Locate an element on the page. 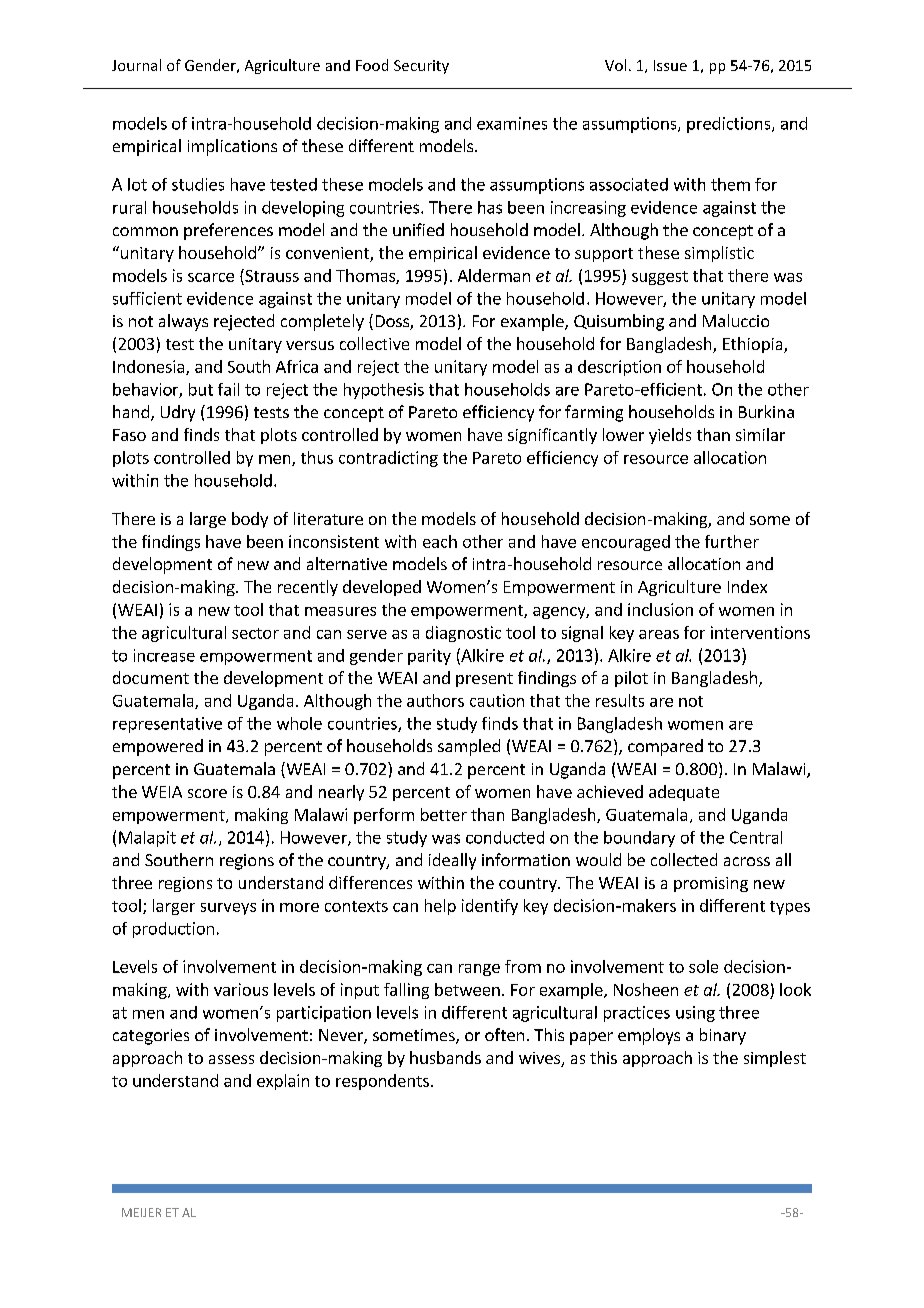 The width and height of the document is (924, 1308). hypothesis is located at coordinates (384, 391).
